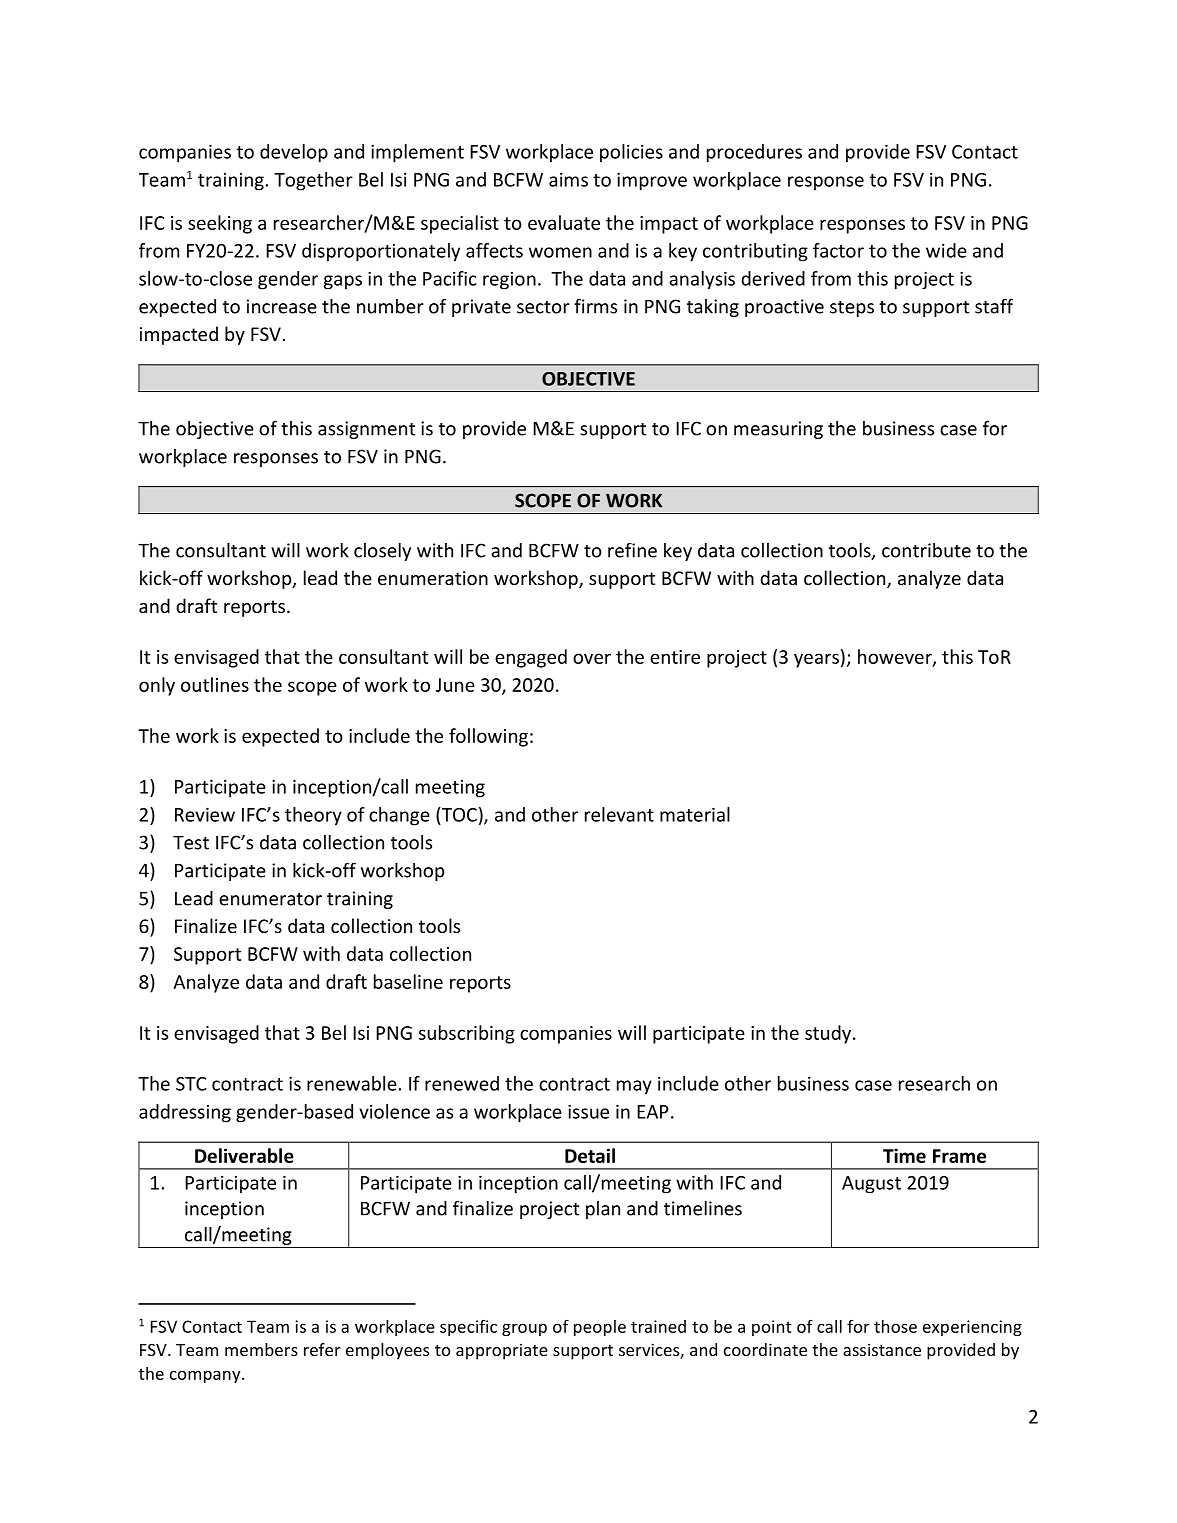 The height and width of the screenshot is (1523, 1177). I want to click on contribute, so click(926, 550).
